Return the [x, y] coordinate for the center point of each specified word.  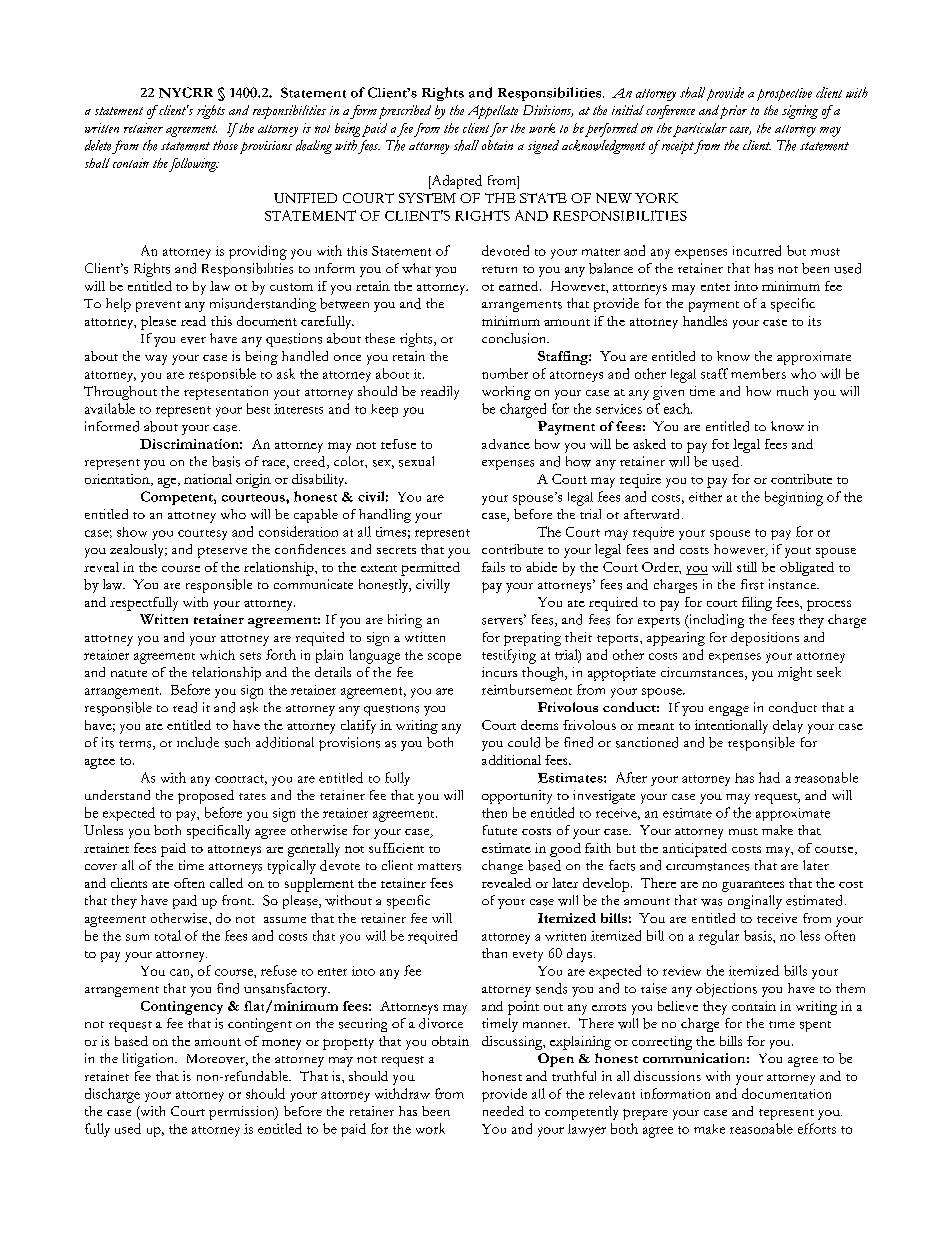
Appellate [493, 112]
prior [733, 112]
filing [757, 604]
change [502, 867]
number [505, 373]
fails [493, 567]
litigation [150, 1060]
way [156, 360]
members [758, 373]
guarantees [753, 886]
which [217, 655]
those [225, 145]
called [226, 883]
